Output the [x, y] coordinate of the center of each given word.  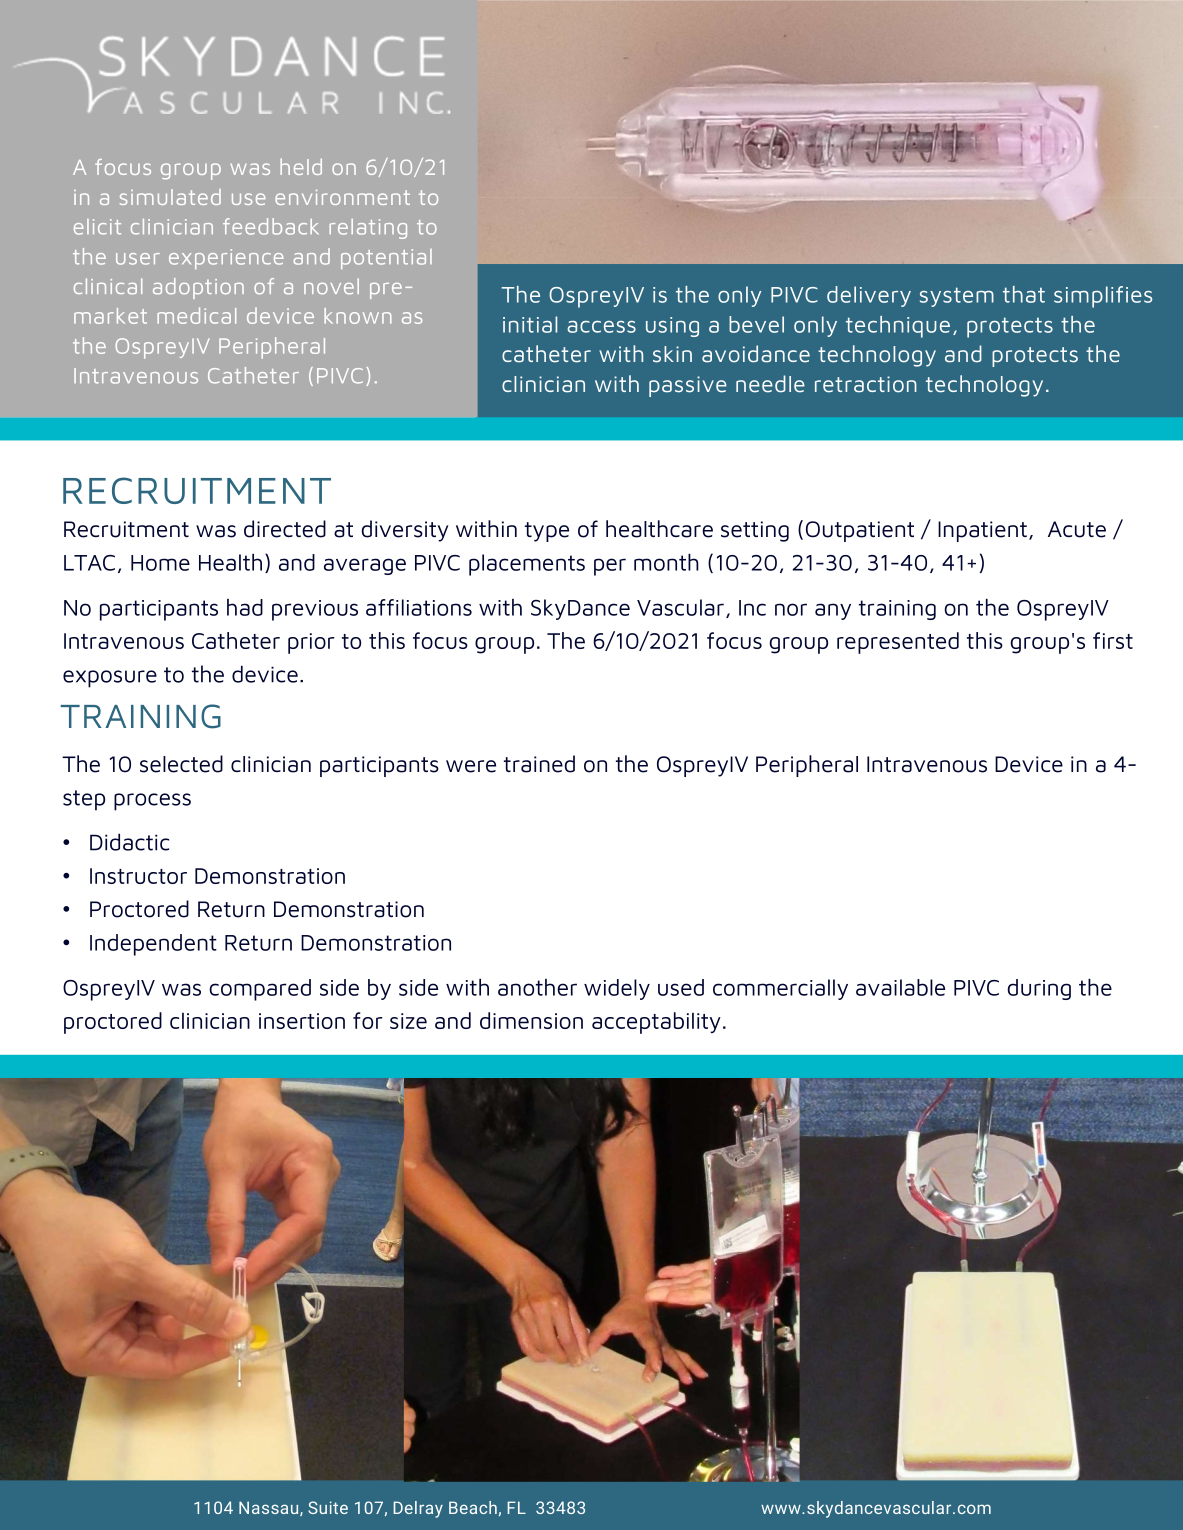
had [245, 607]
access [601, 327]
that [1024, 294]
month [666, 562]
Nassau [270, 1508]
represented [898, 643]
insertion [302, 1021]
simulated [170, 197]
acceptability [656, 1023]
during [1039, 989]
